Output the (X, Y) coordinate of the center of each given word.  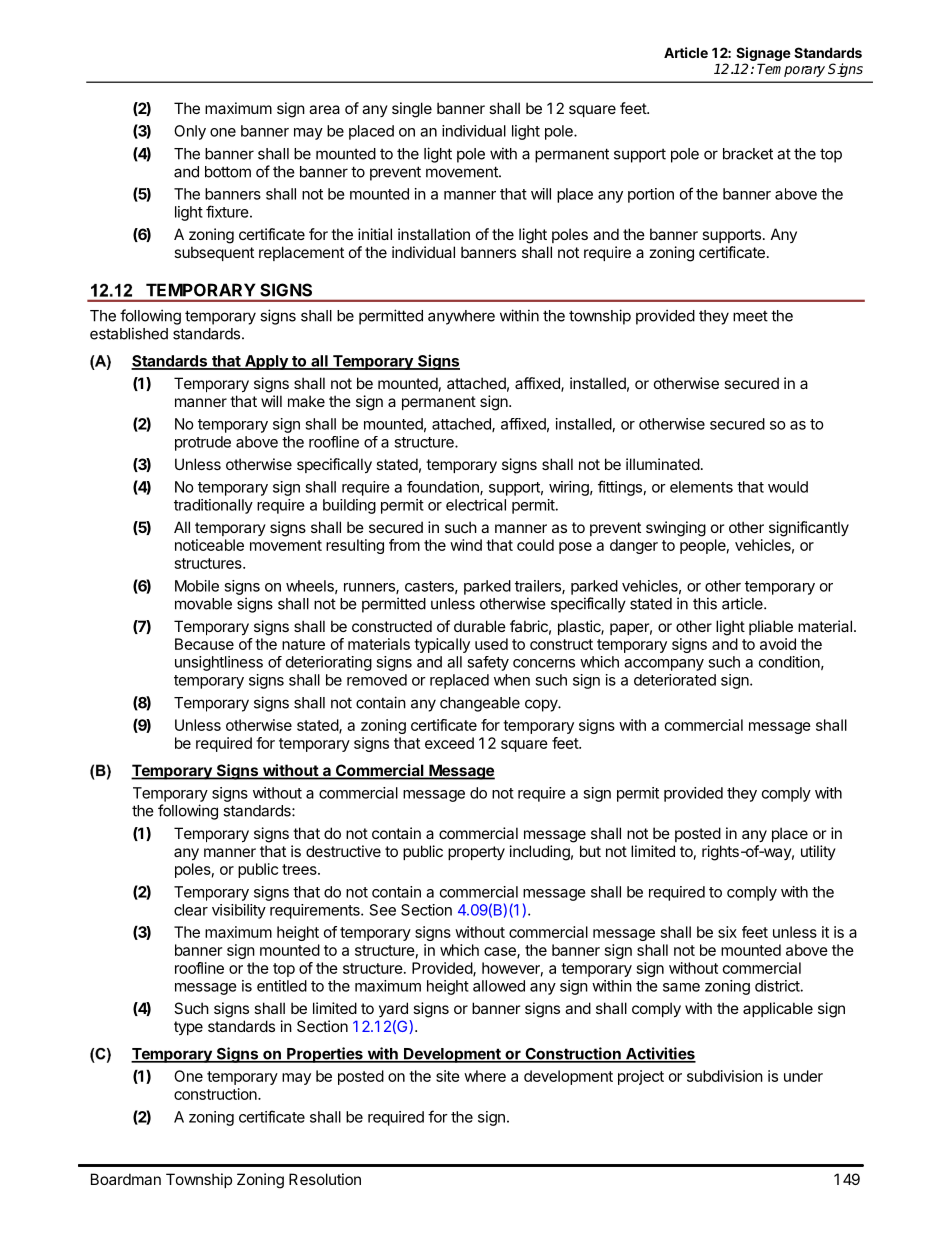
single (412, 110)
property (476, 853)
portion (651, 195)
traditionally (213, 506)
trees (300, 869)
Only (190, 132)
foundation (444, 488)
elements (701, 487)
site (448, 1076)
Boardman (126, 1179)
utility (818, 852)
